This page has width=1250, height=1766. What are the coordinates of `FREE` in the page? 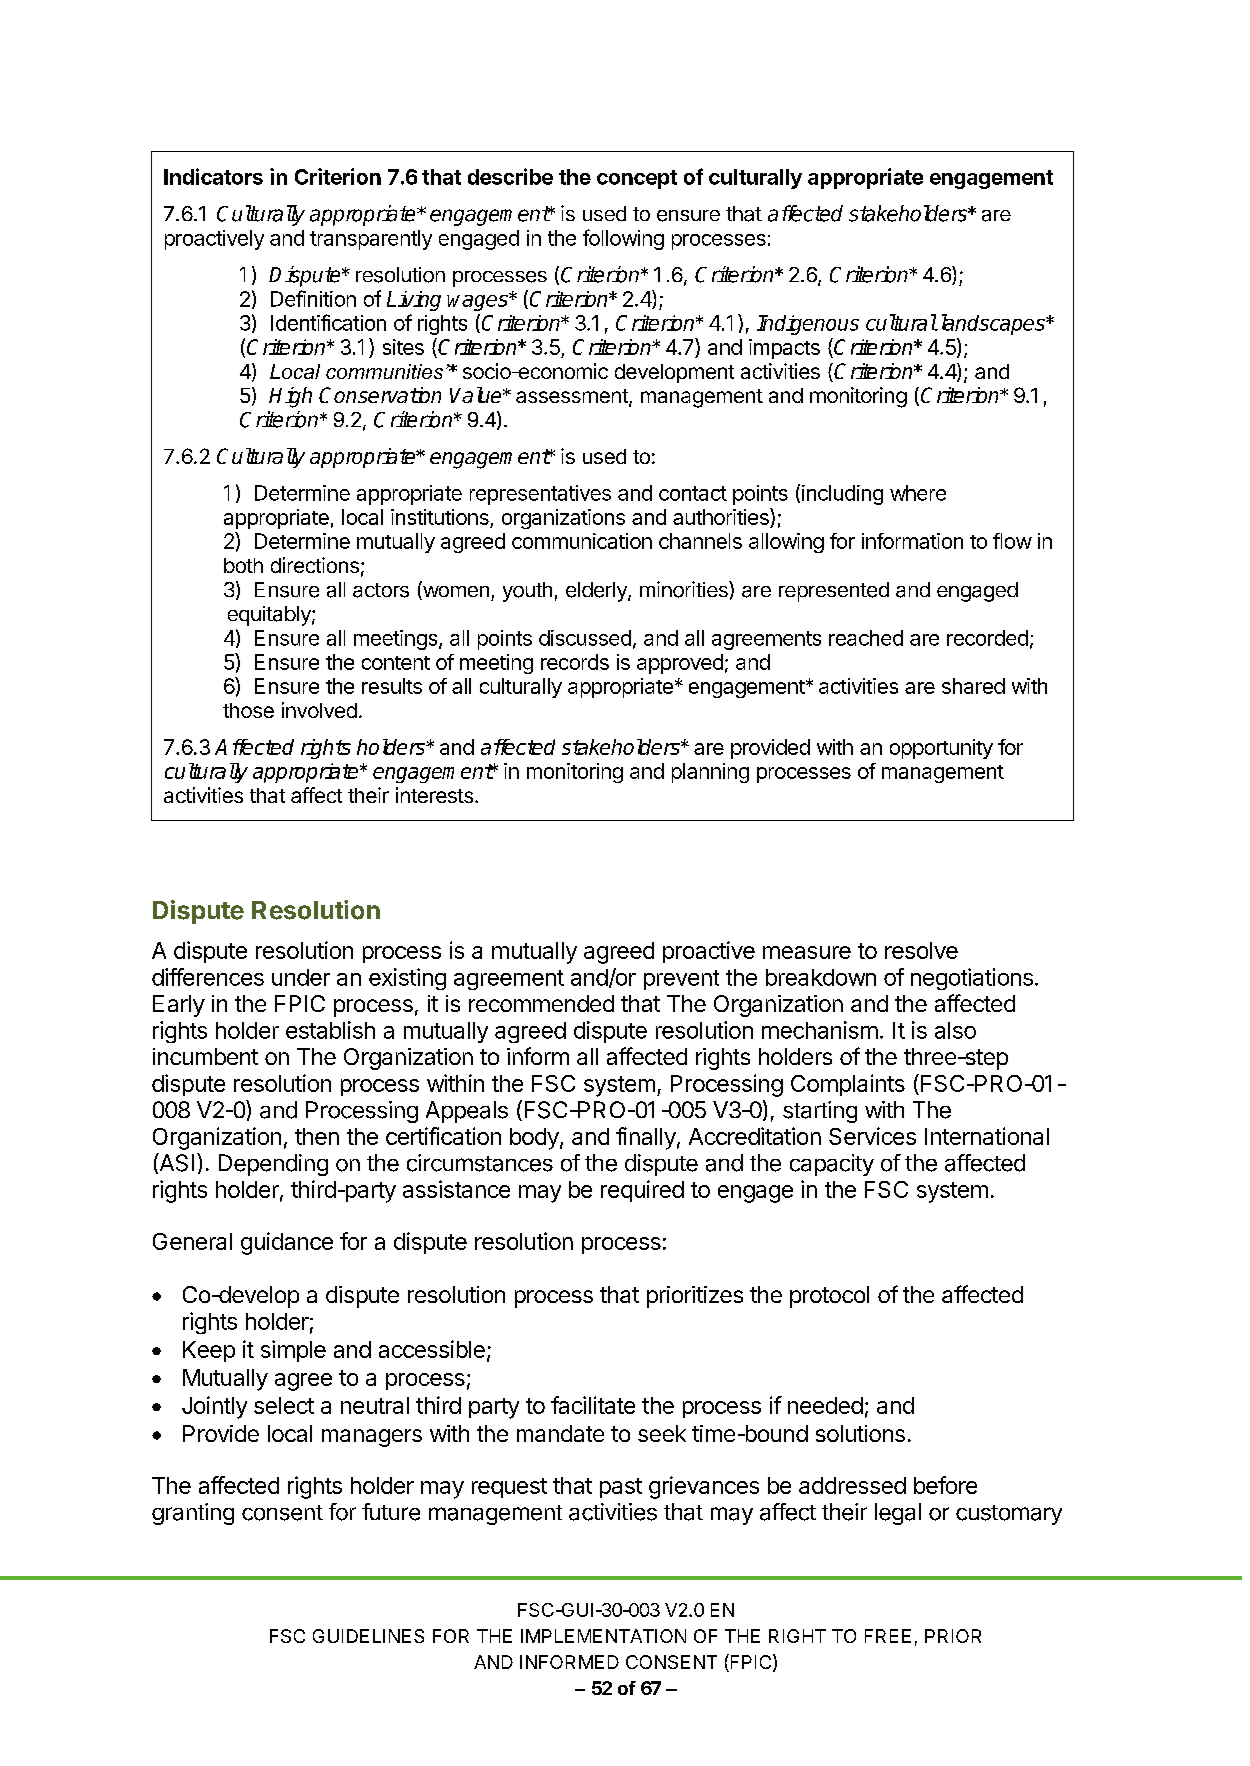 It's located at (888, 1636).
